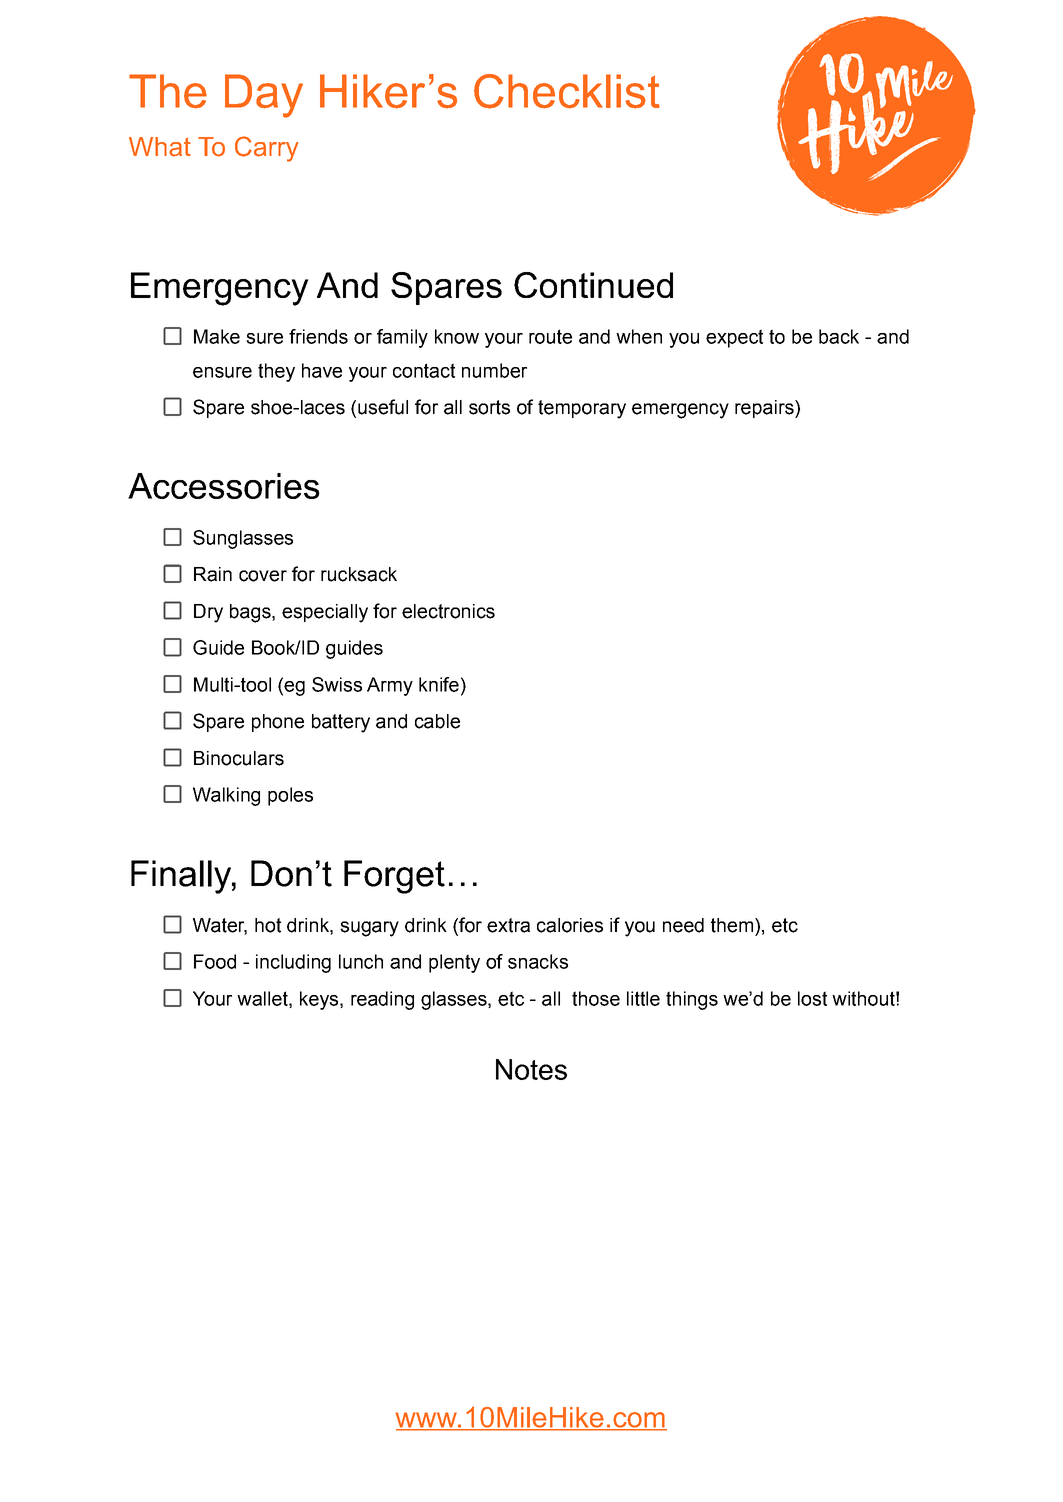 This screenshot has width=1063, height=1502. I want to click on expect, so click(734, 338).
